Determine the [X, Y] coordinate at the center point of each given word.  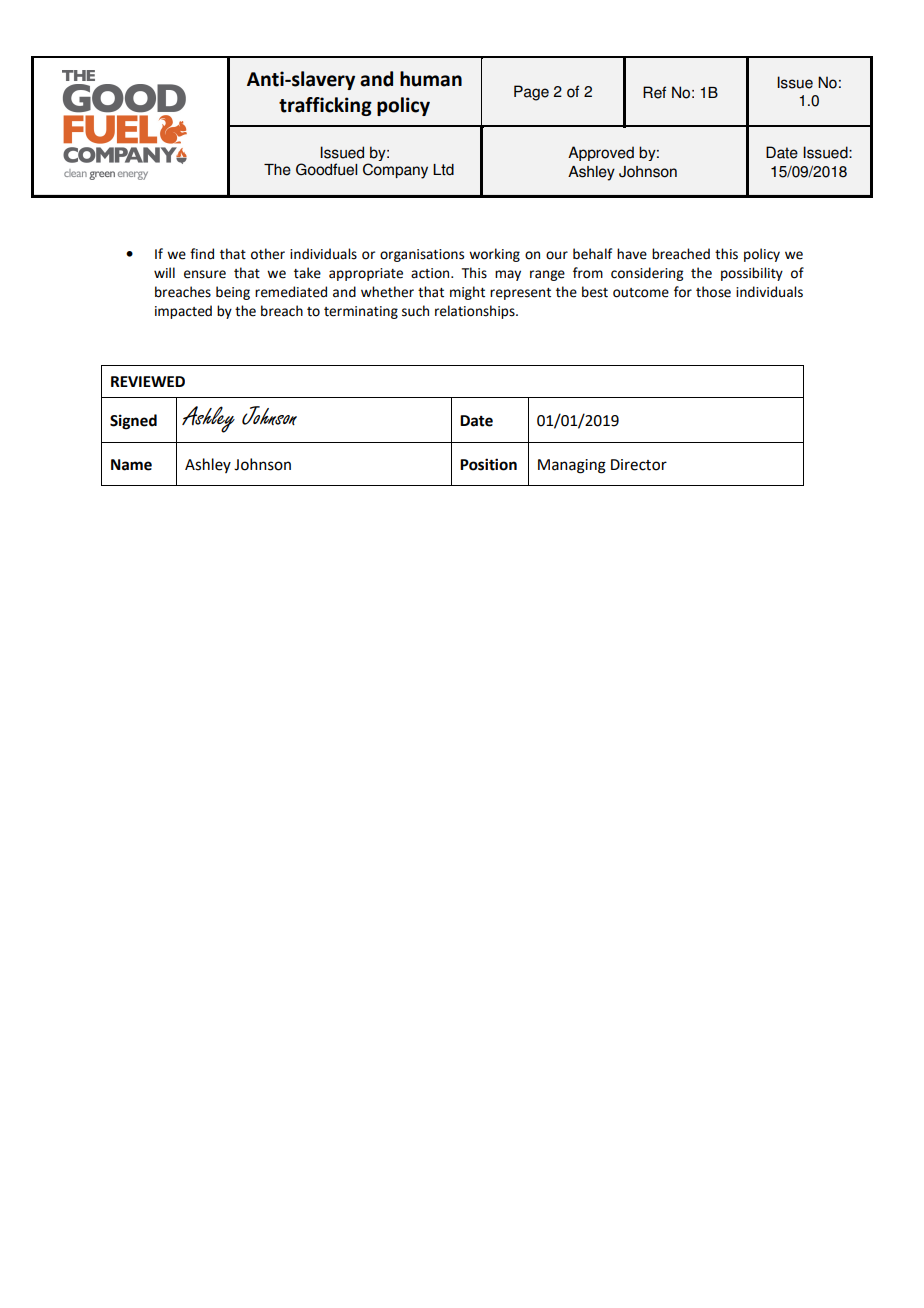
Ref [654, 92]
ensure [205, 274]
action [431, 273]
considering [647, 274]
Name [131, 465]
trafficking [325, 106]
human [431, 79]
